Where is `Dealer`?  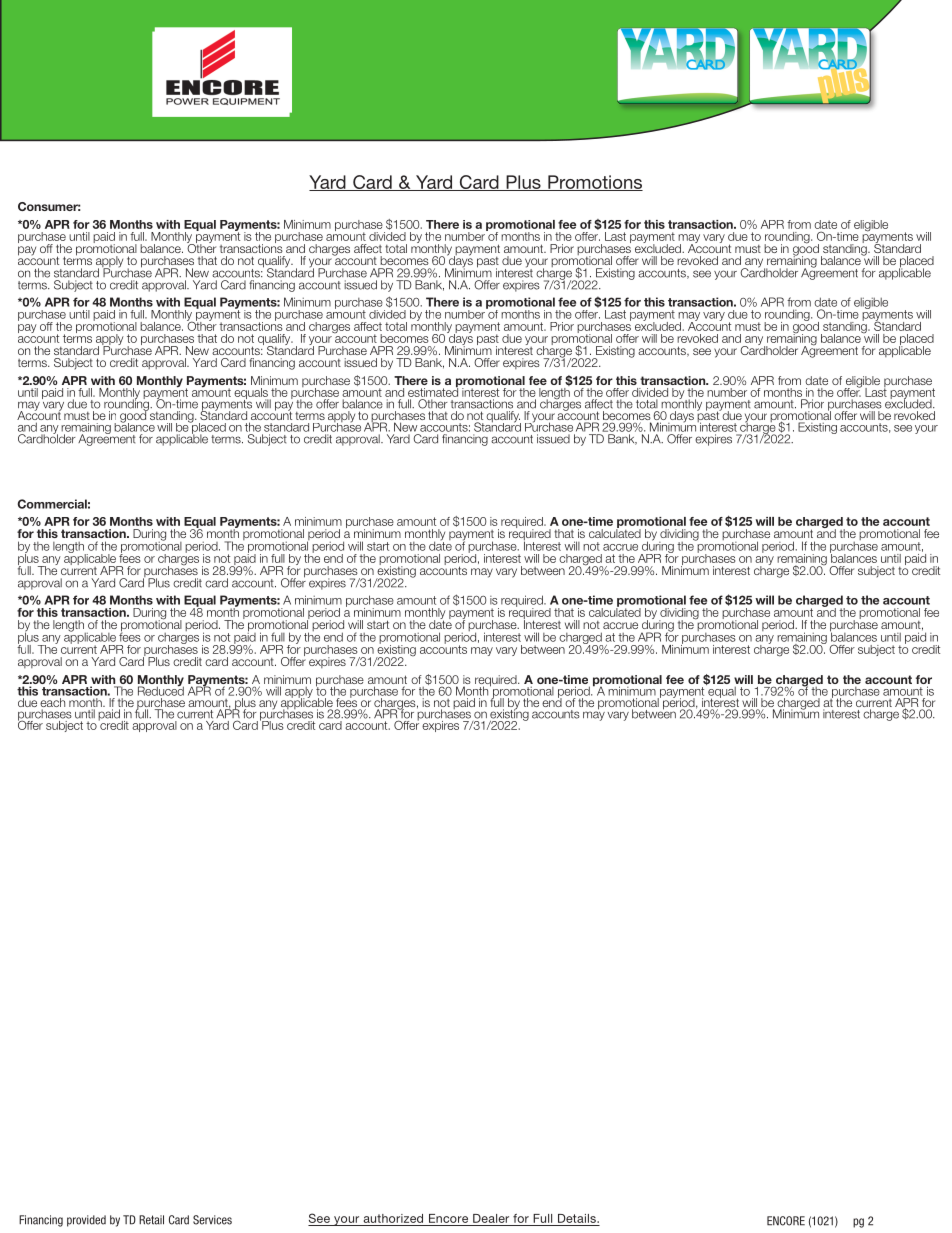 Dealer is located at coordinates (491, 1218).
